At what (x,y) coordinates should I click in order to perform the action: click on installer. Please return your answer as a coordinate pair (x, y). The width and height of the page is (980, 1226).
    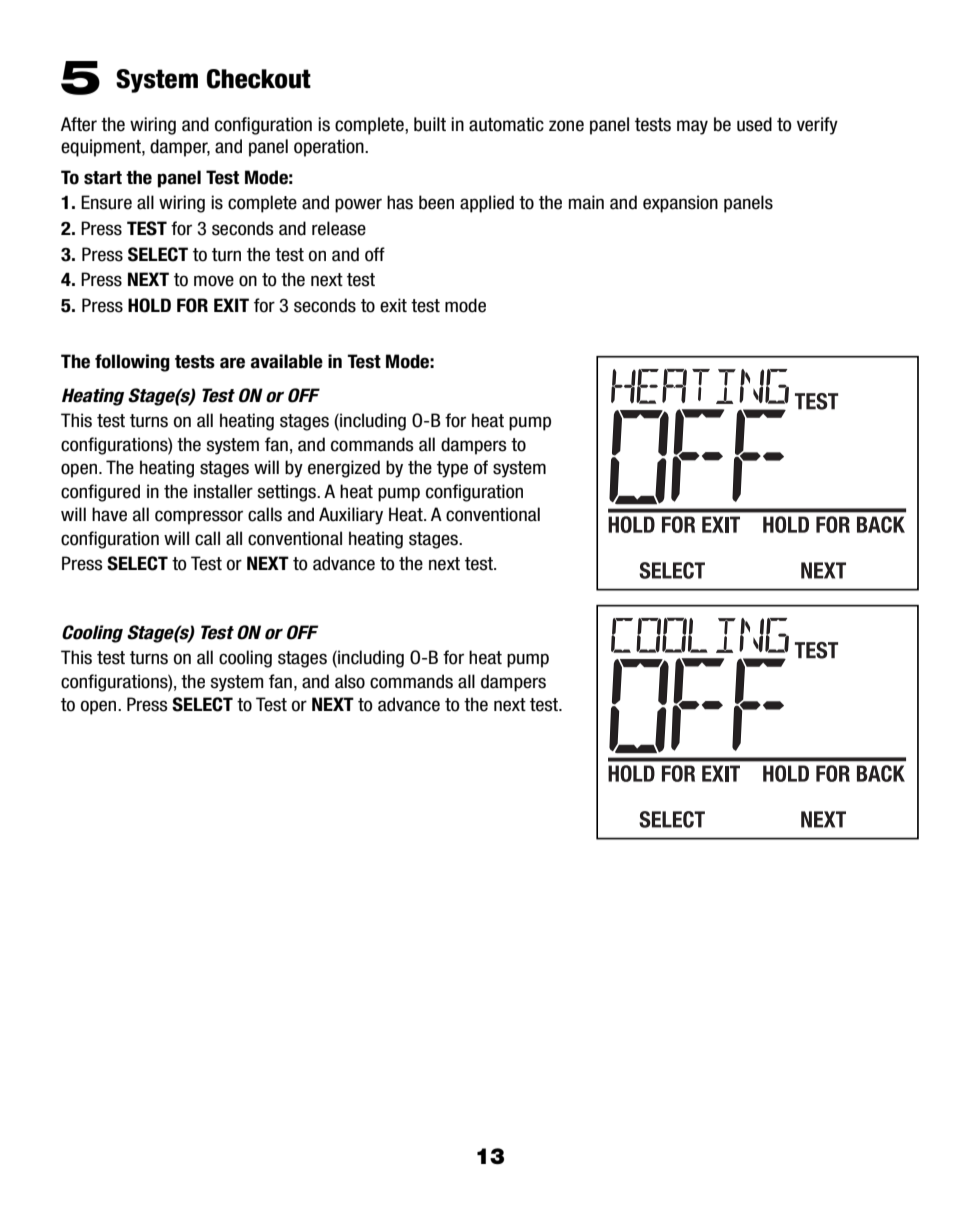
    Looking at the image, I should click on (223, 491).
